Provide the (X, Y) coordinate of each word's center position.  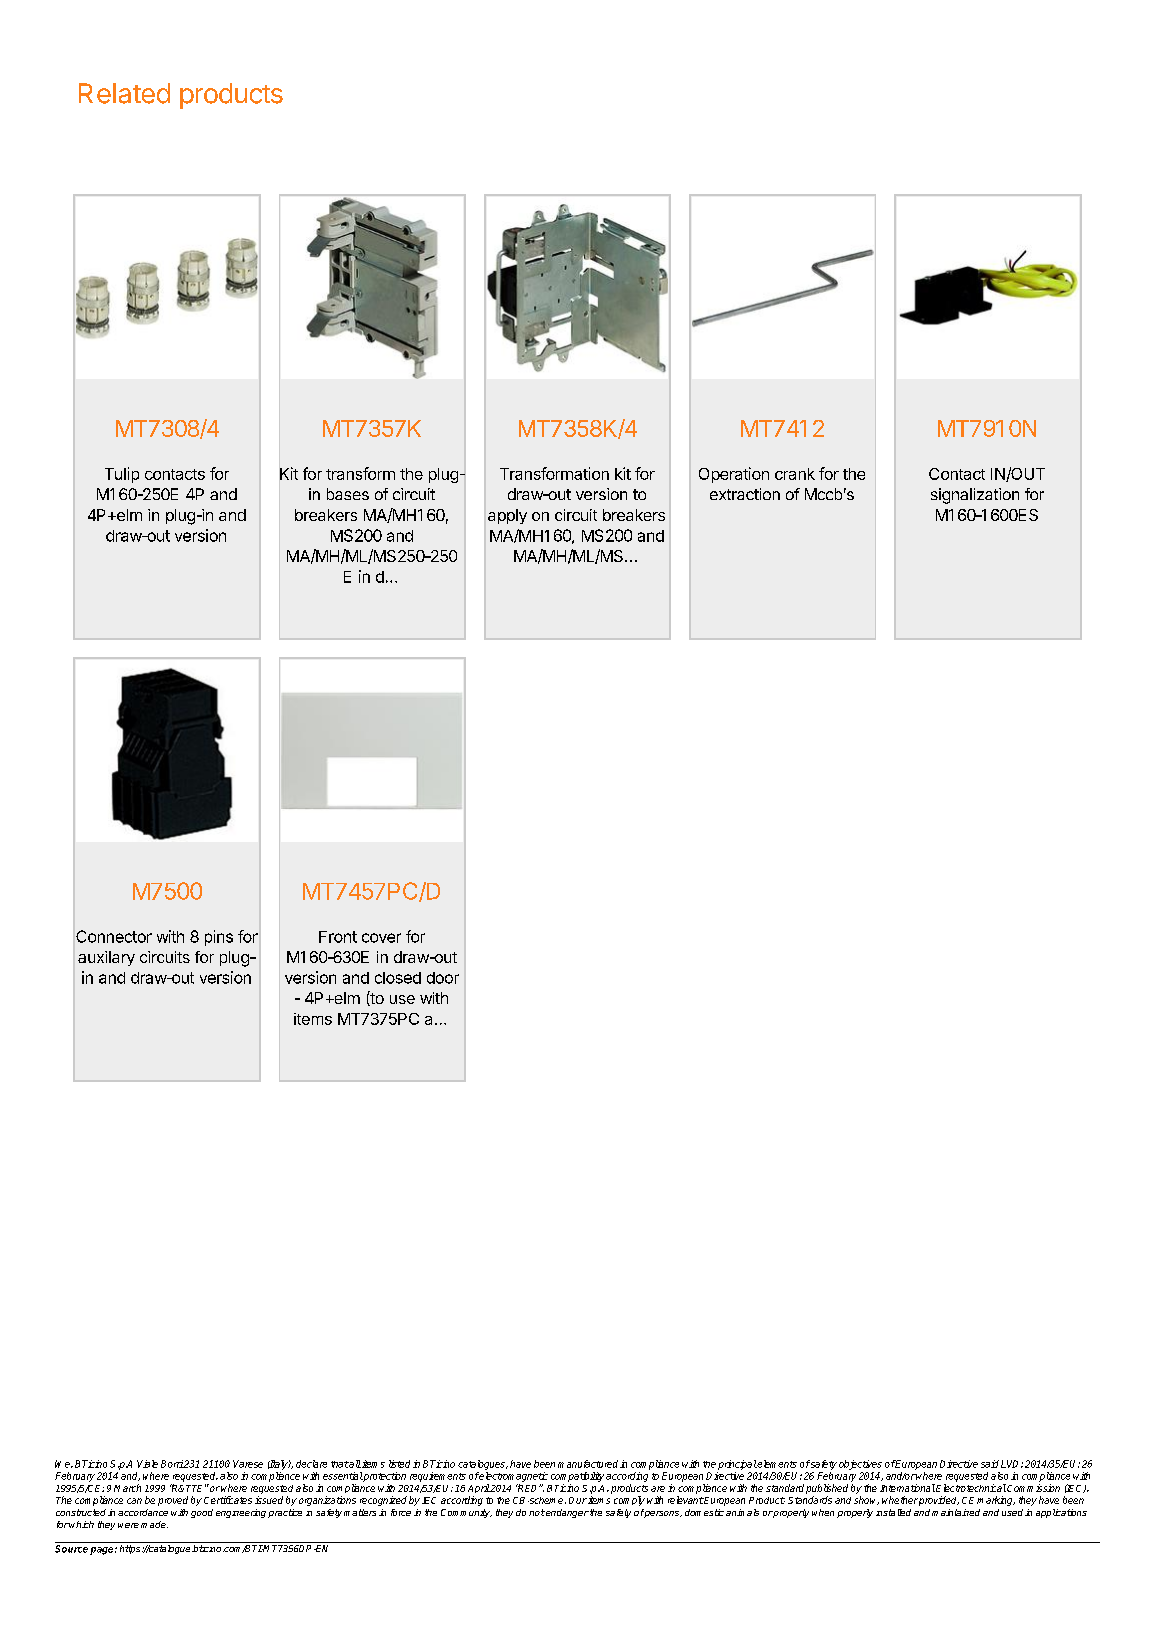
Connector (114, 936)
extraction (745, 494)
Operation (734, 475)
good (202, 1513)
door (443, 978)
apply (507, 516)
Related (124, 93)
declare (311, 1464)
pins (219, 938)
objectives (860, 1465)
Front (338, 937)
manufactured (588, 1464)
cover (381, 938)
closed (398, 978)
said (990, 1464)
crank (795, 474)
